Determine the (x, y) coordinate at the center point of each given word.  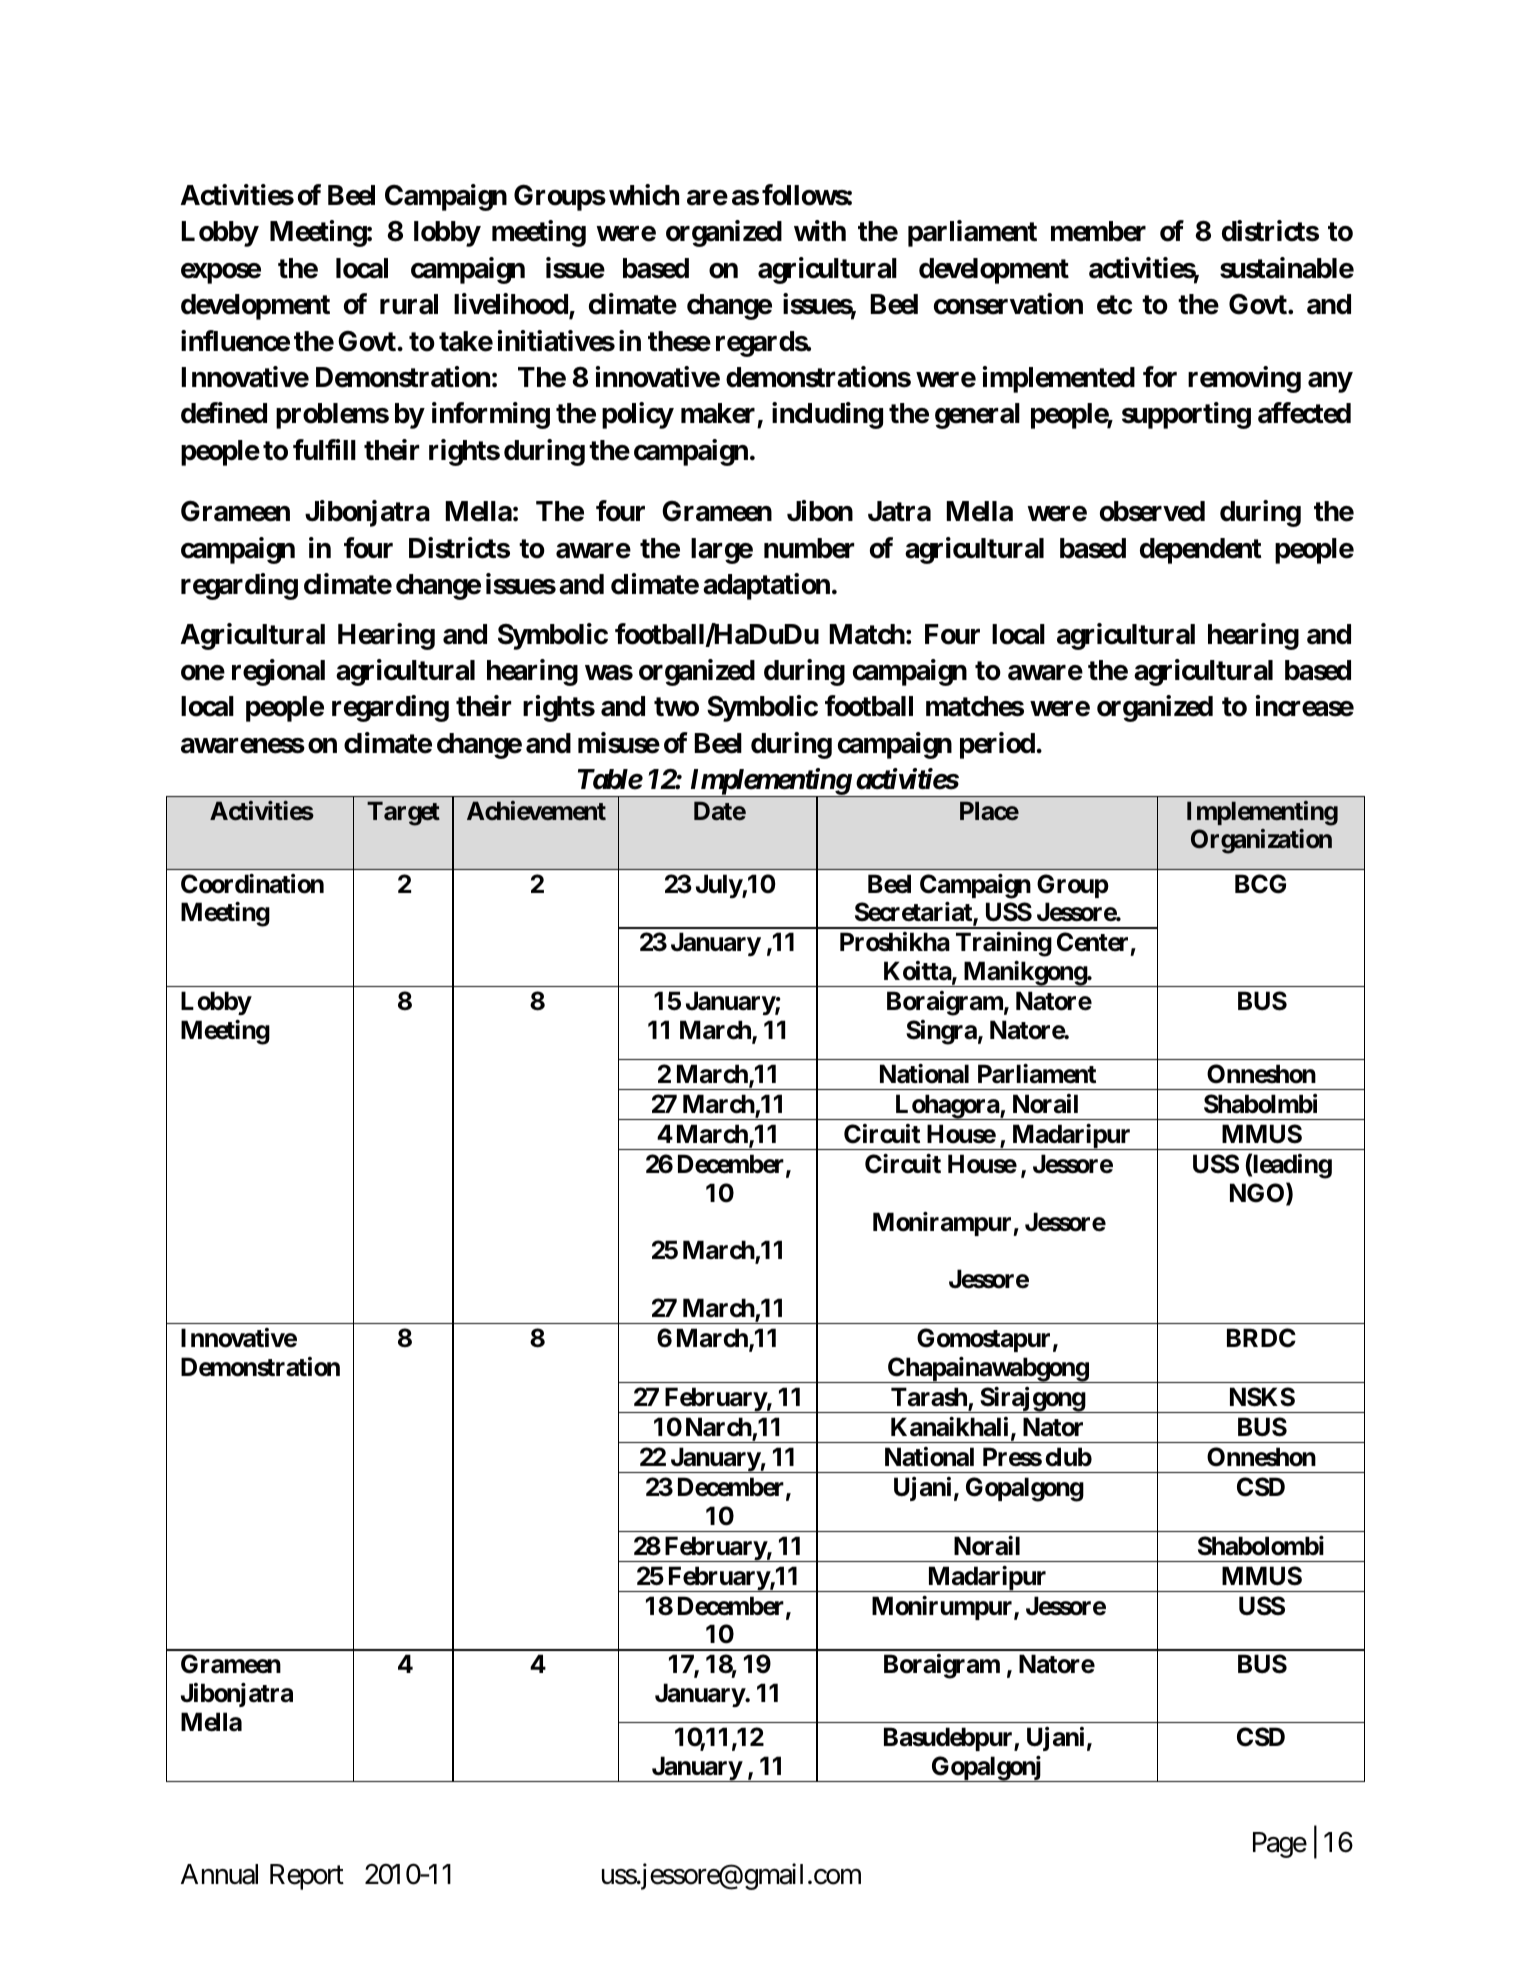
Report (307, 1877)
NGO (1258, 1194)
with (820, 230)
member (1098, 231)
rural (409, 304)
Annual (219, 1874)
